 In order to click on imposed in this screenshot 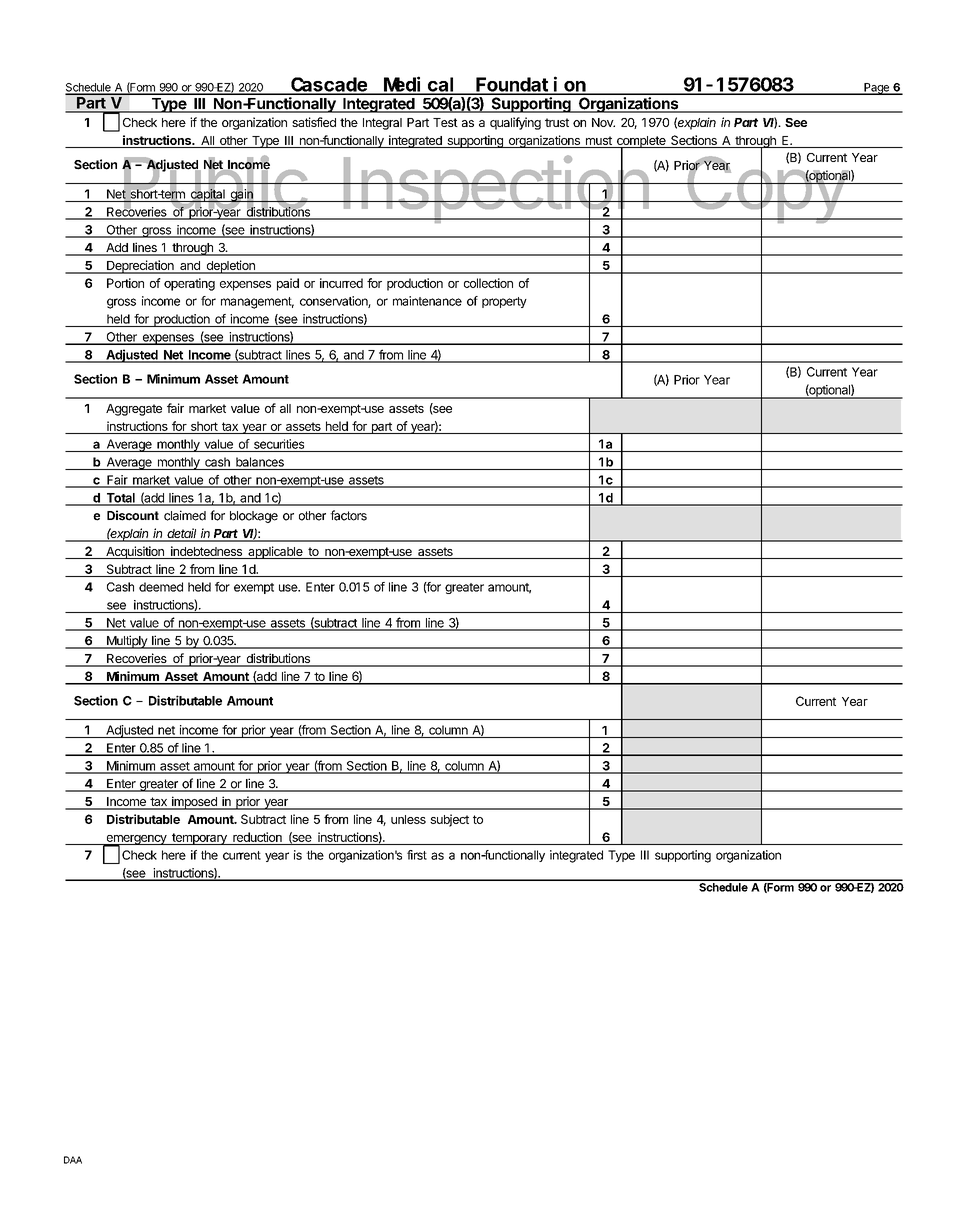, I will do `click(194, 803)`.
